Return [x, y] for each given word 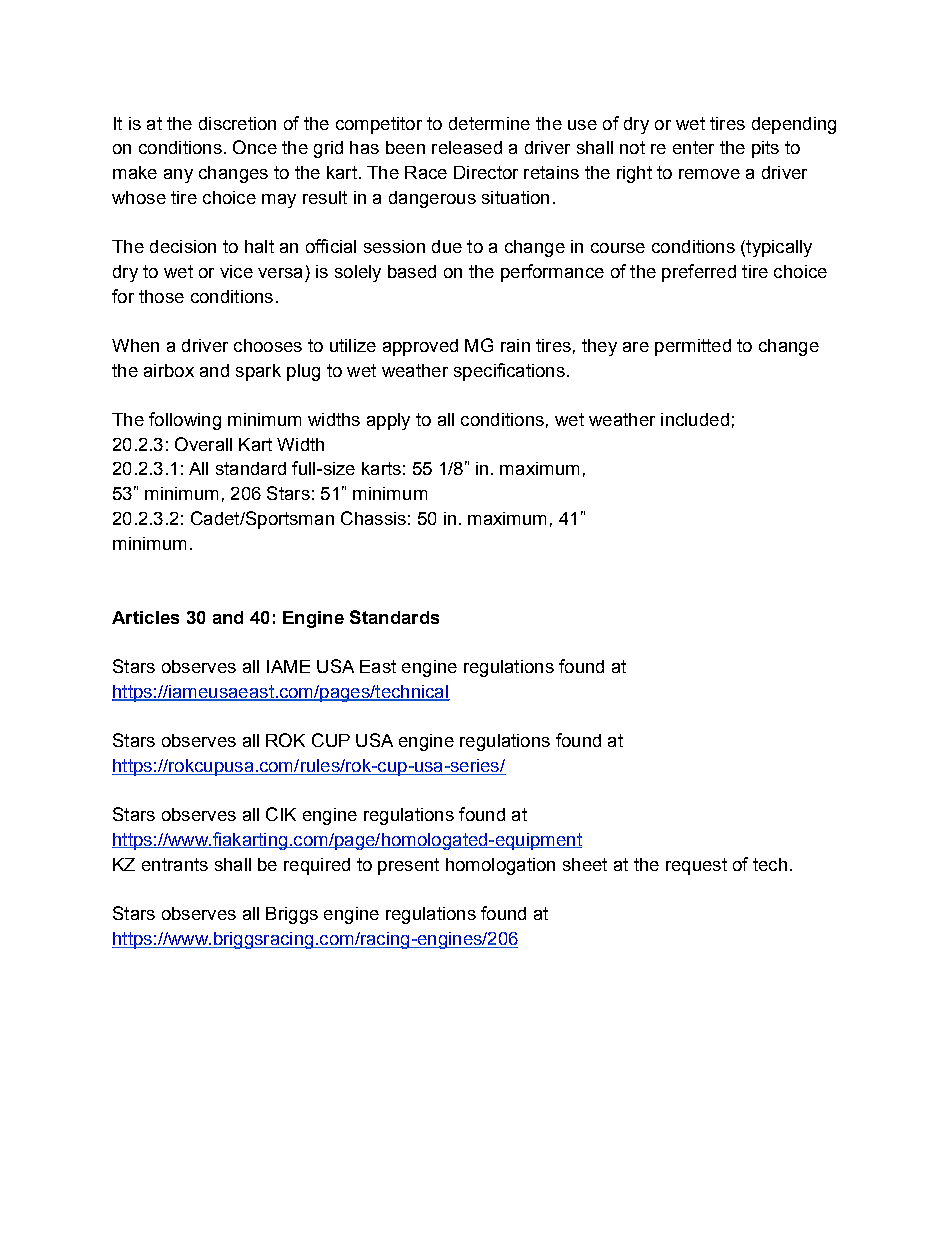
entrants [175, 864]
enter [693, 147]
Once [255, 147]
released [467, 147]
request [696, 866]
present [408, 866]
